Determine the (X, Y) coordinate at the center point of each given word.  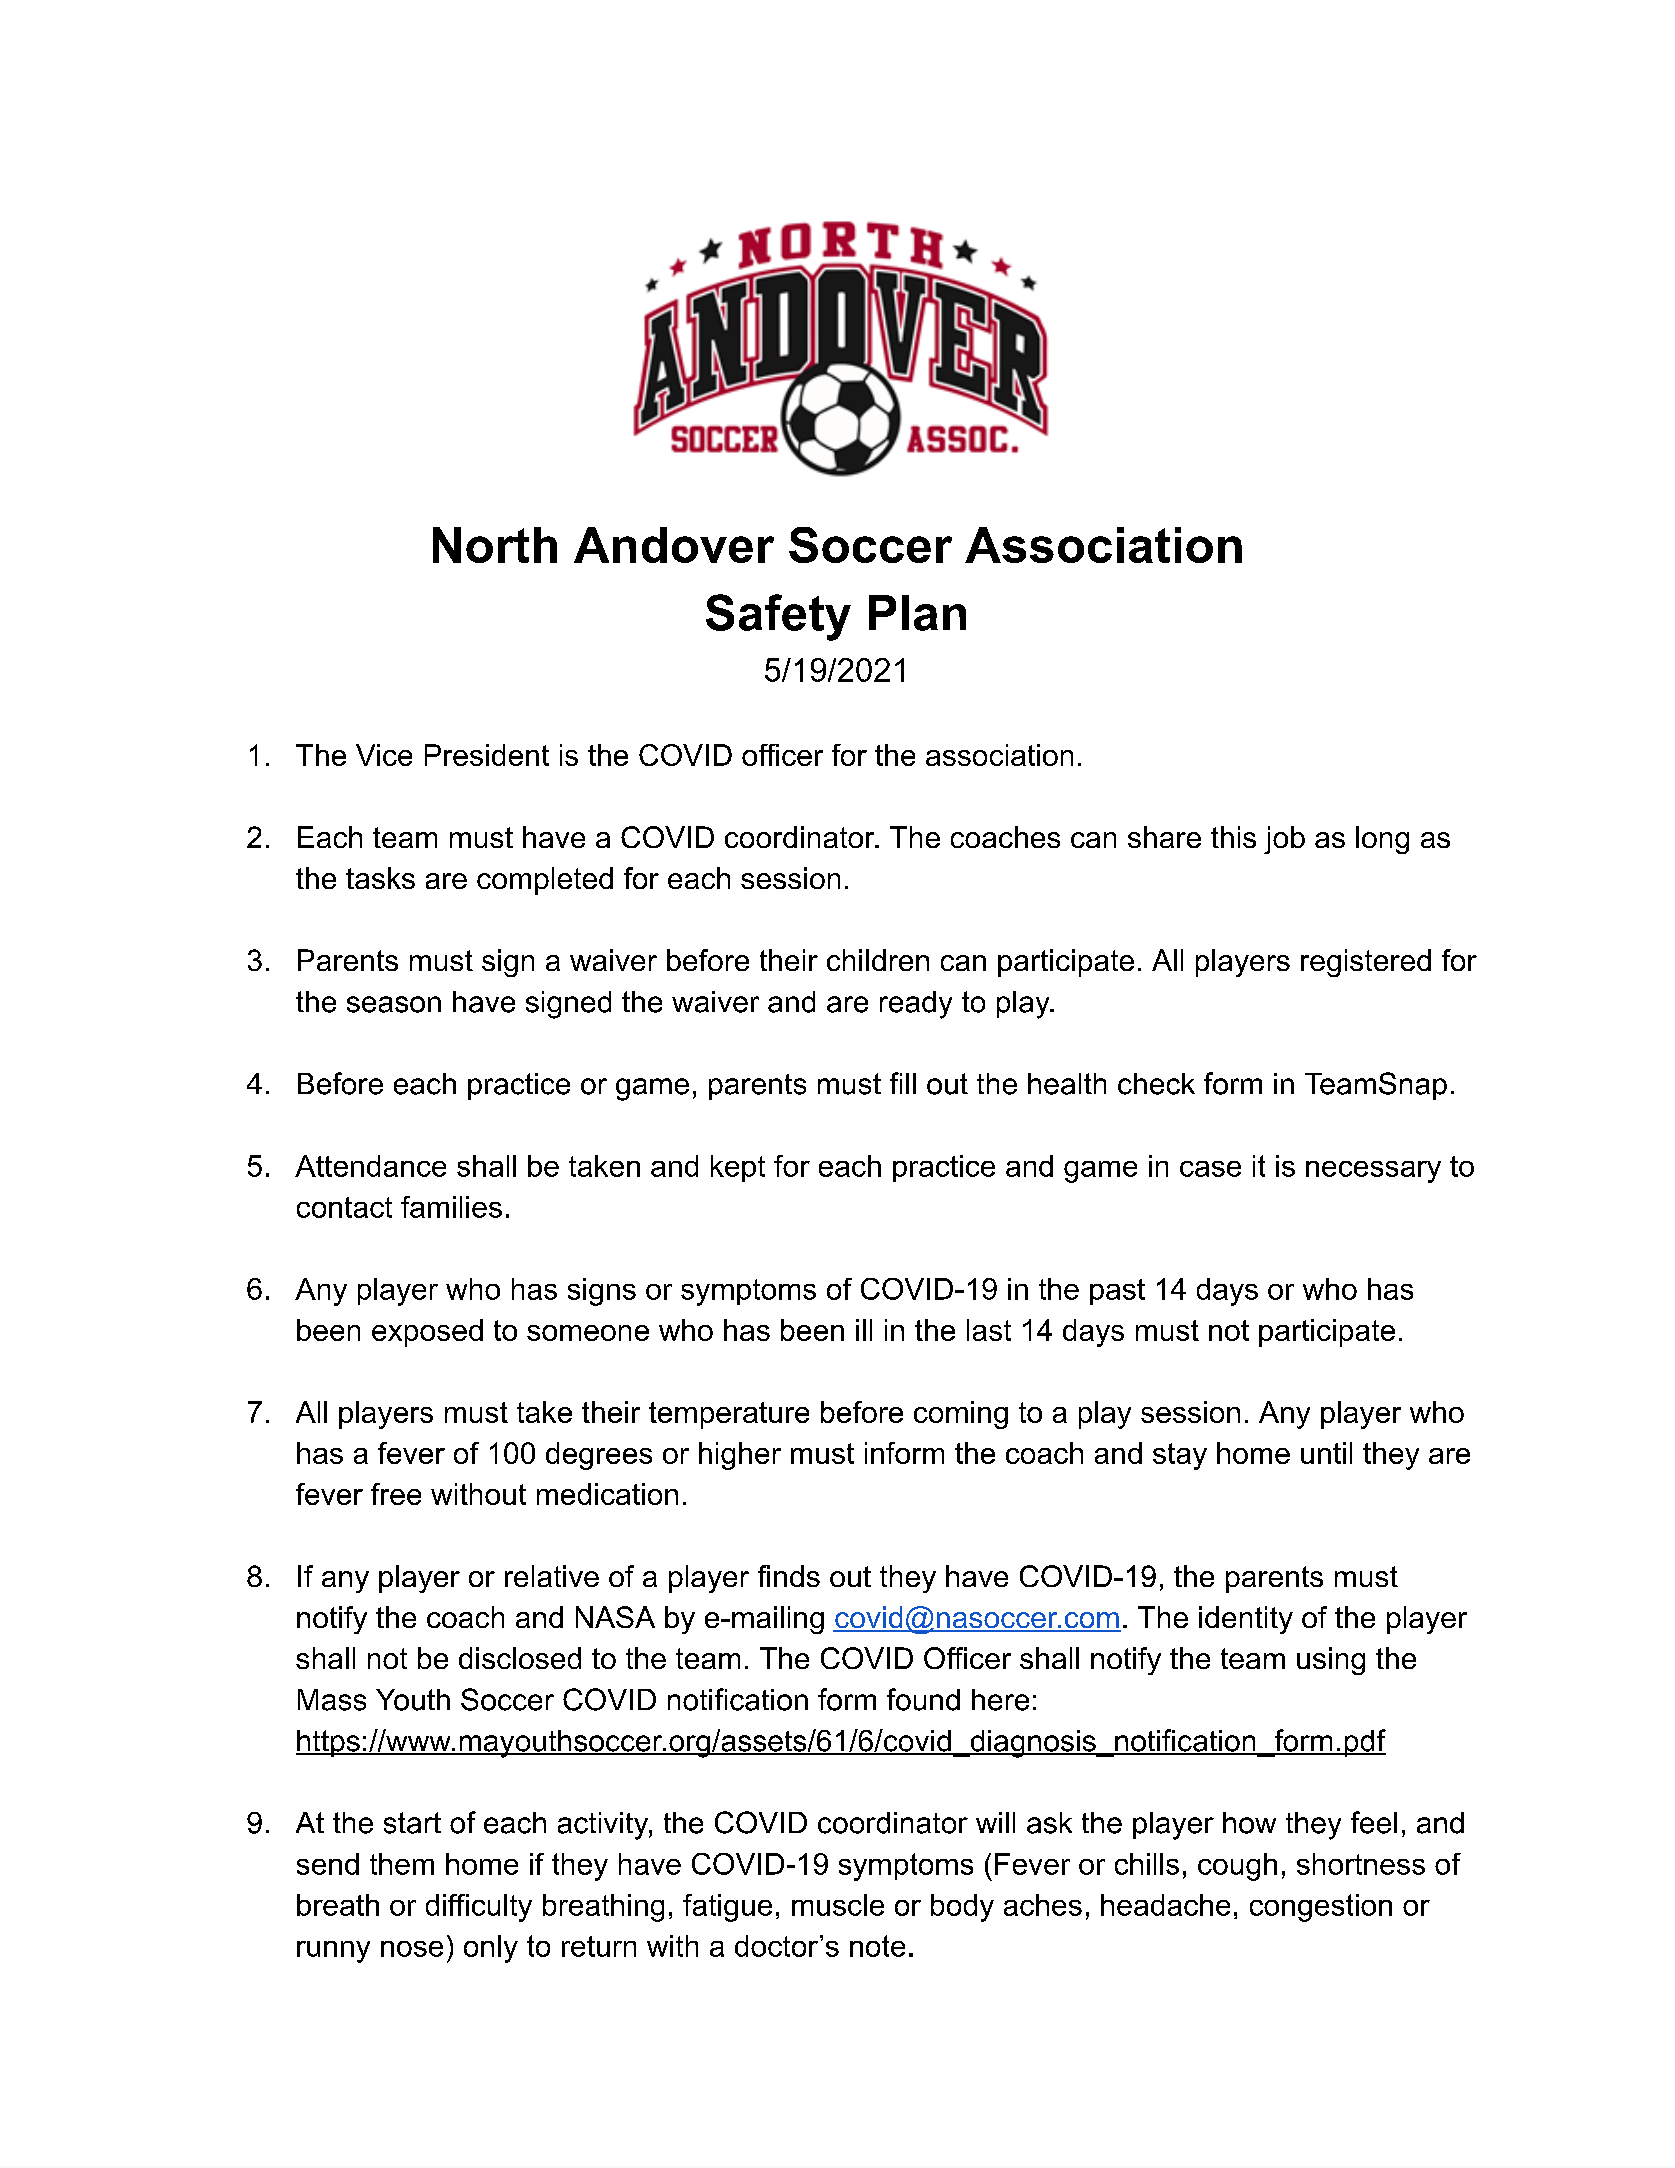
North (495, 545)
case (1210, 1169)
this (1233, 837)
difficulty (479, 1908)
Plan (917, 613)
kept (738, 1168)
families (451, 1207)
